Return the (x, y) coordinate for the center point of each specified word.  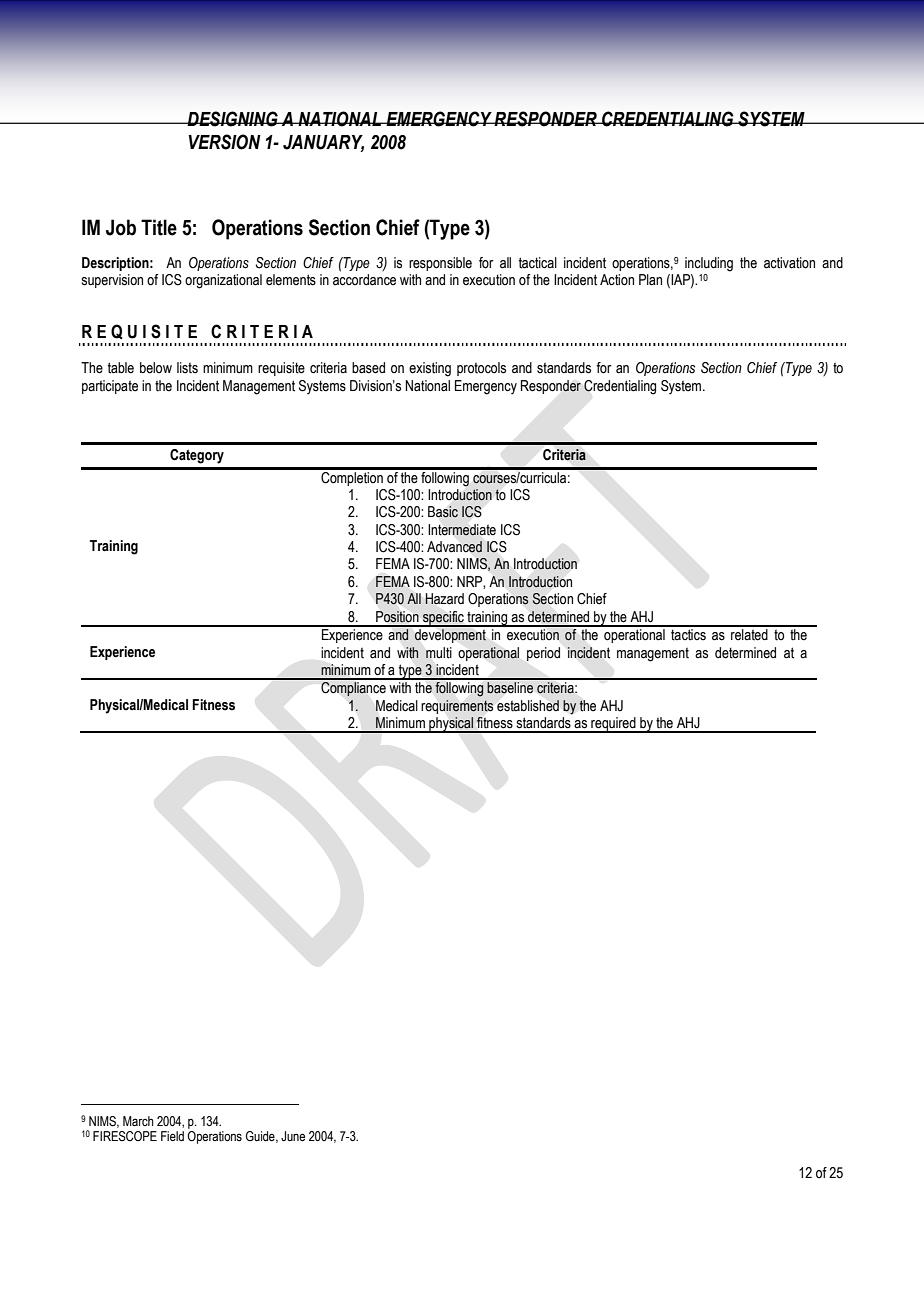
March (138, 1121)
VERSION (224, 142)
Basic (443, 512)
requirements (457, 707)
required (613, 725)
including (709, 264)
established (528, 706)
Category (197, 456)
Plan (650, 280)
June (293, 1136)
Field (172, 1136)
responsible (440, 264)
